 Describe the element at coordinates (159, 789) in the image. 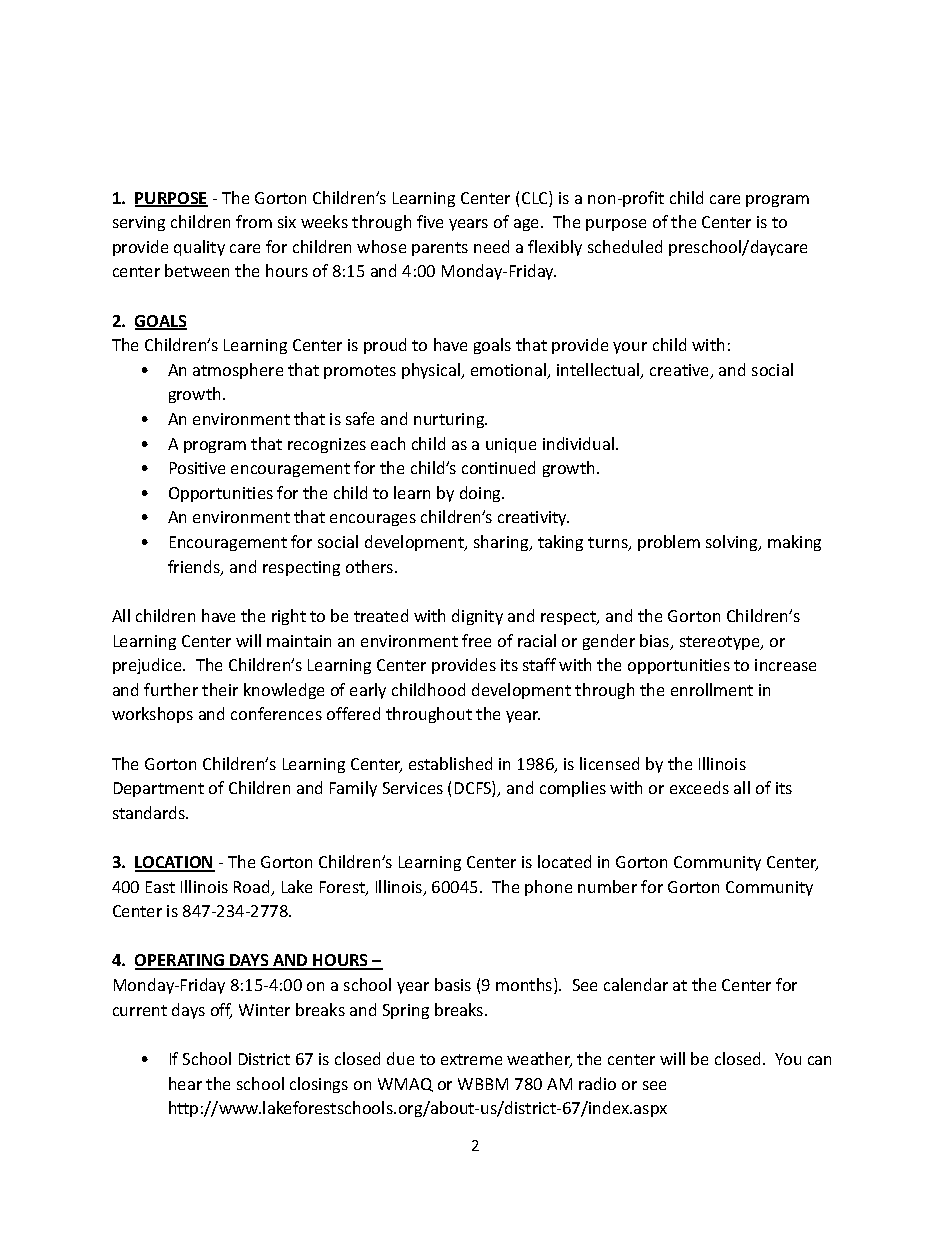

I see `Department` at that location.
